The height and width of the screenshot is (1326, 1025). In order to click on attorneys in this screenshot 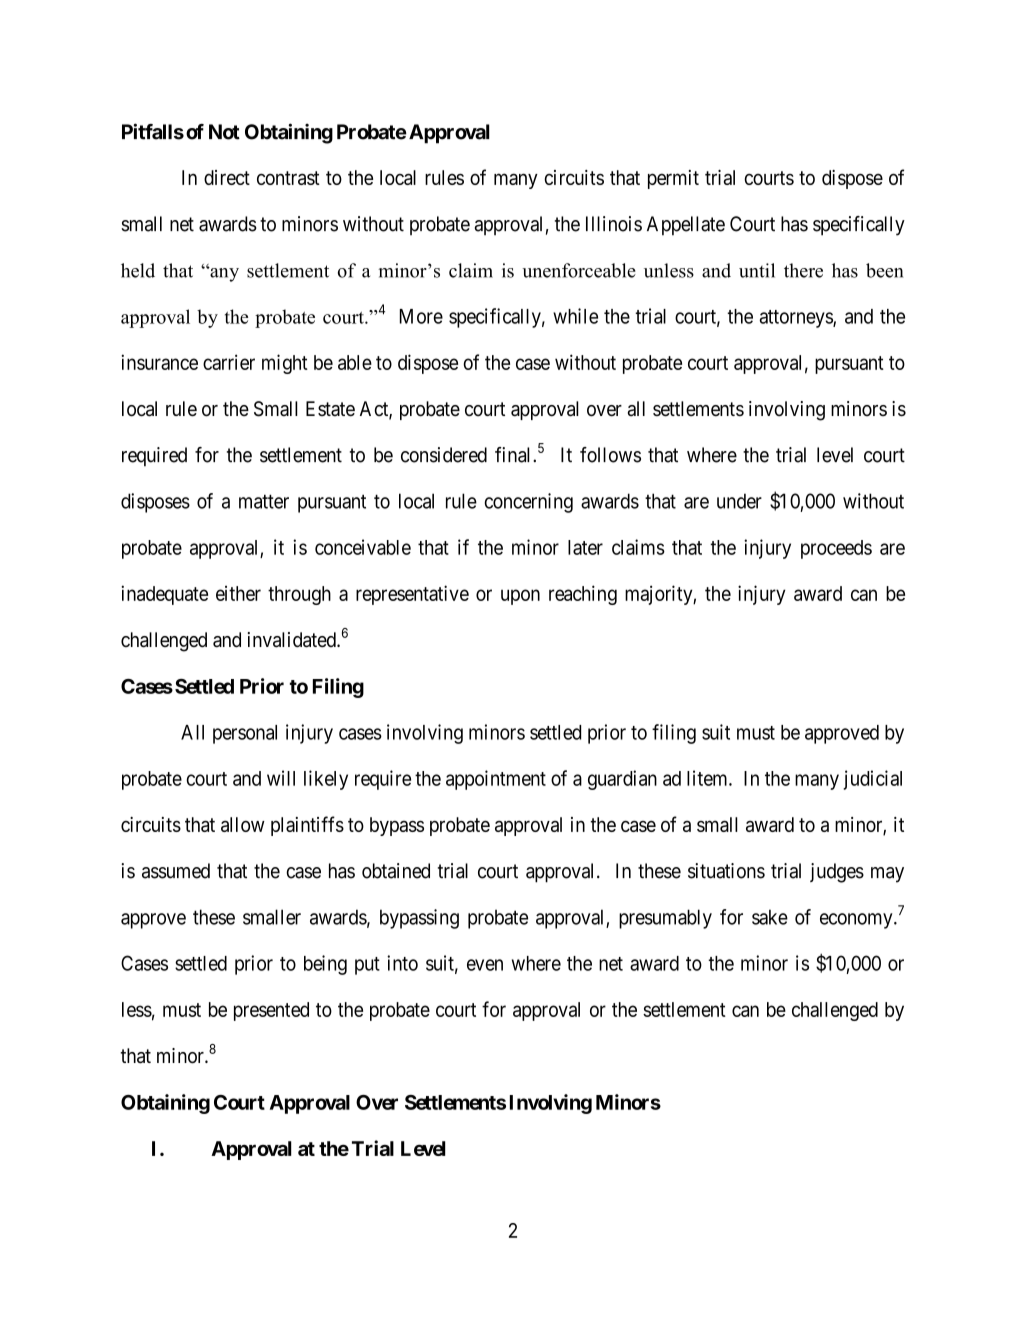, I will do `click(796, 319)`.
